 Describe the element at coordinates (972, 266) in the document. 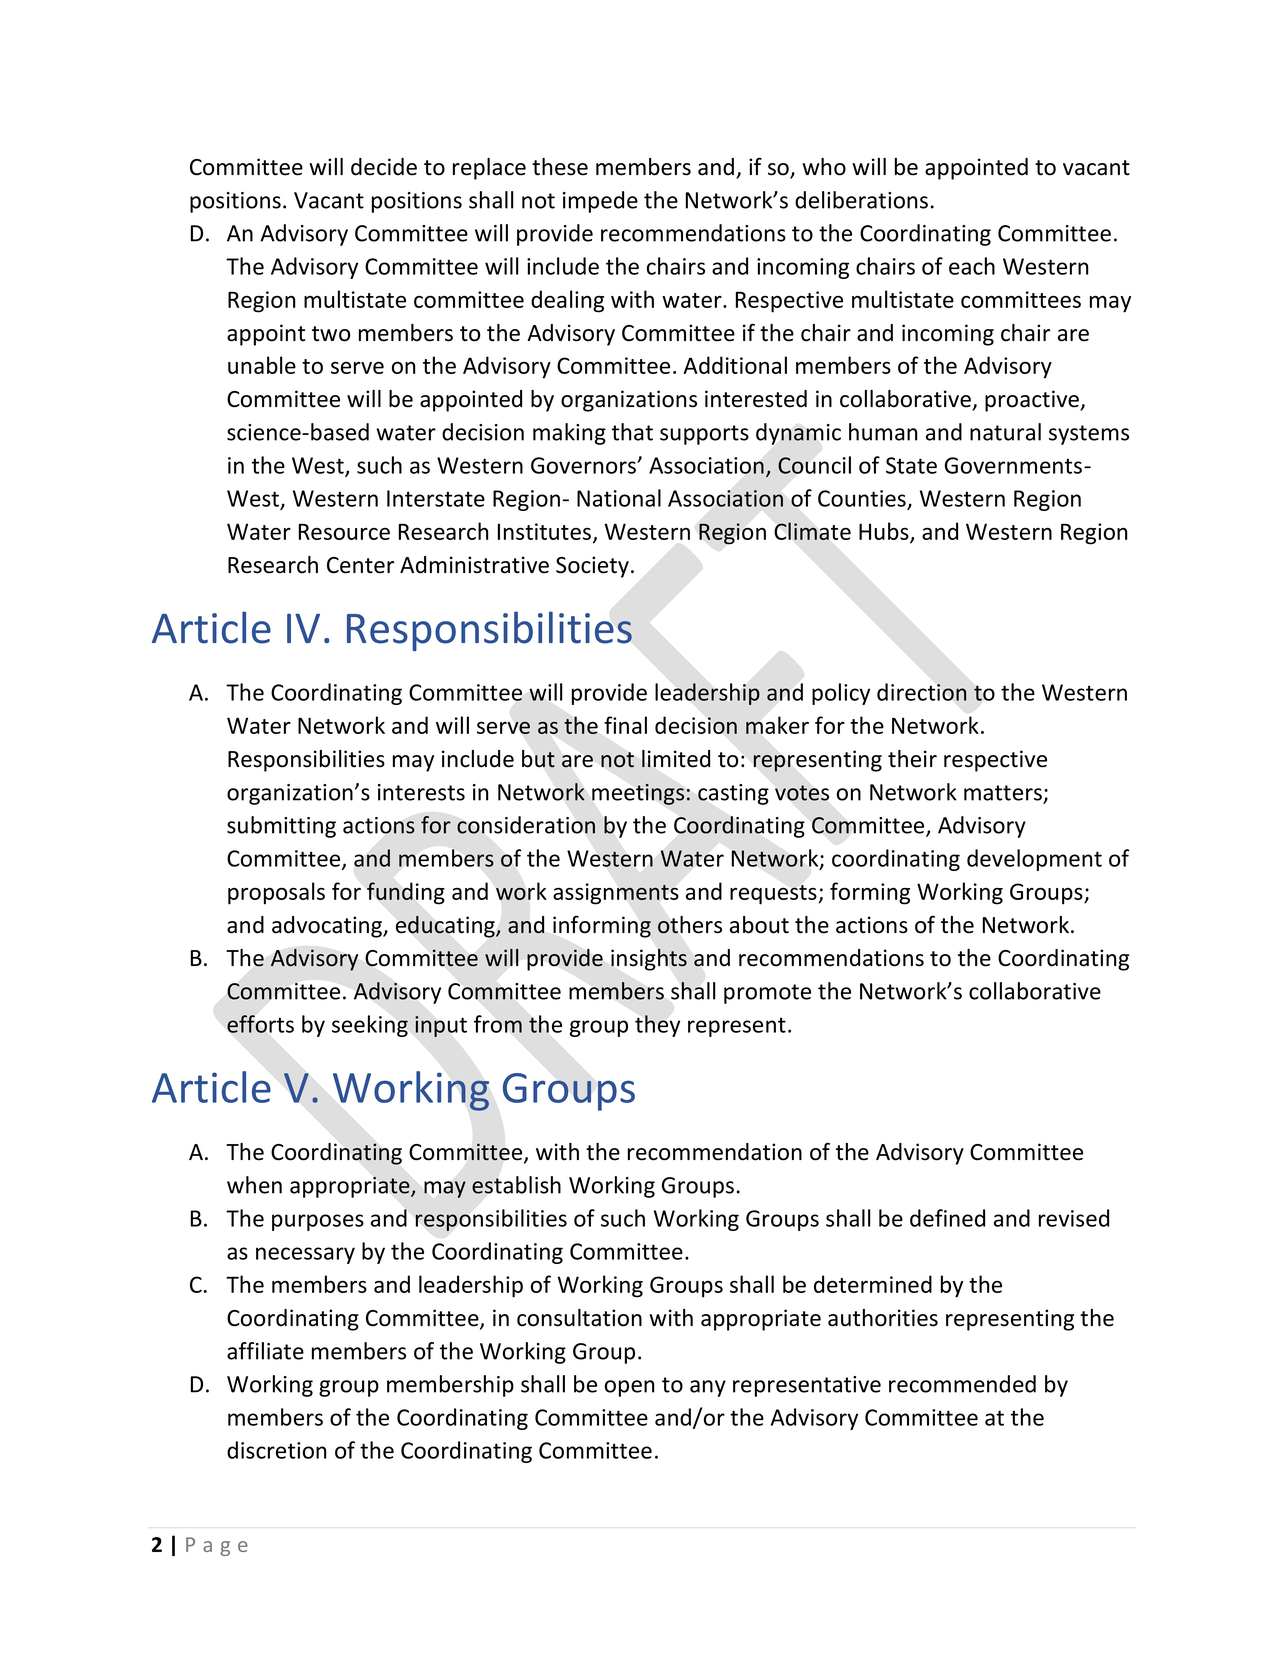

I see `each` at that location.
